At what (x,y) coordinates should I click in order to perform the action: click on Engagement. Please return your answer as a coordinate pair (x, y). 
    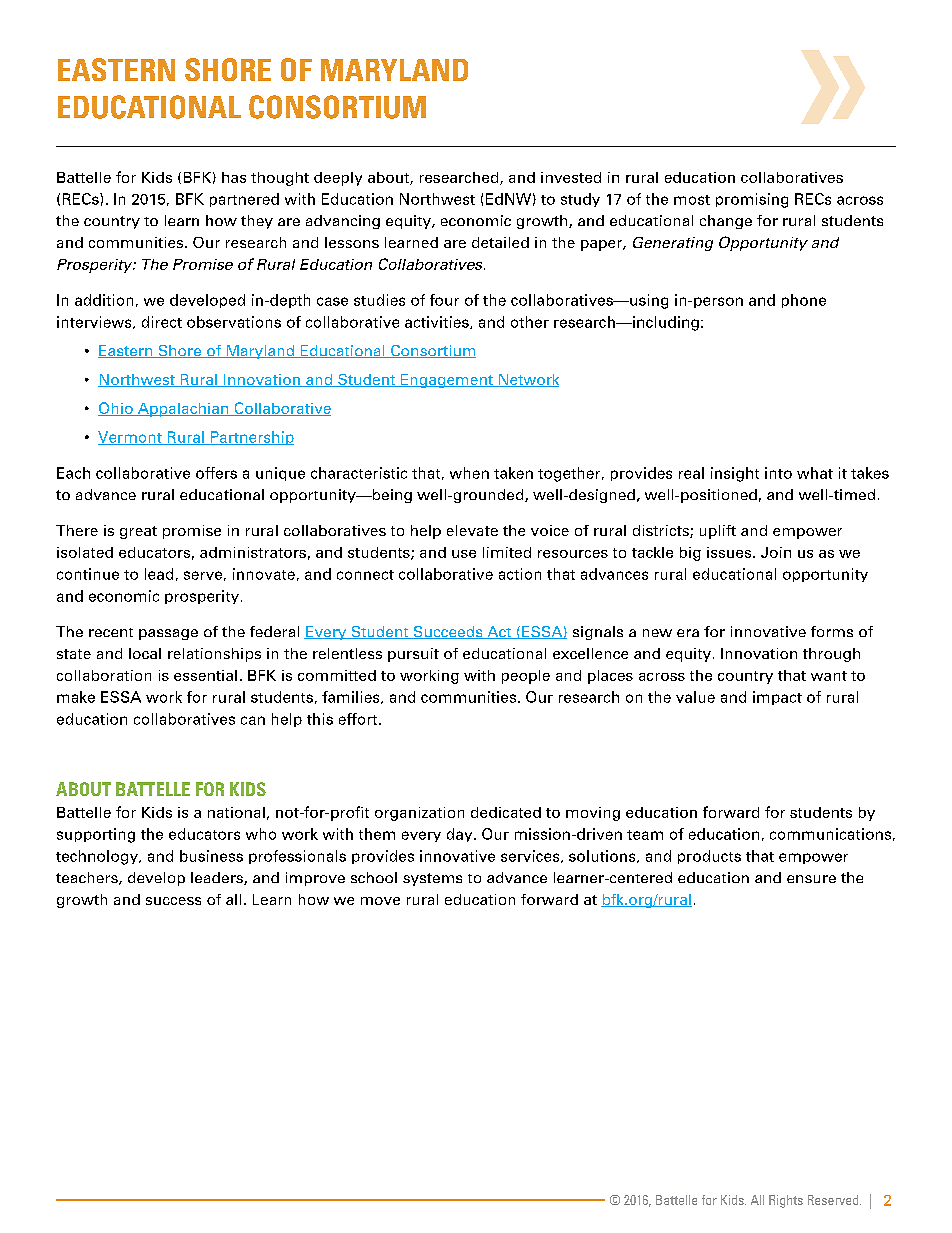
    Looking at the image, I should click on (446, 381).
